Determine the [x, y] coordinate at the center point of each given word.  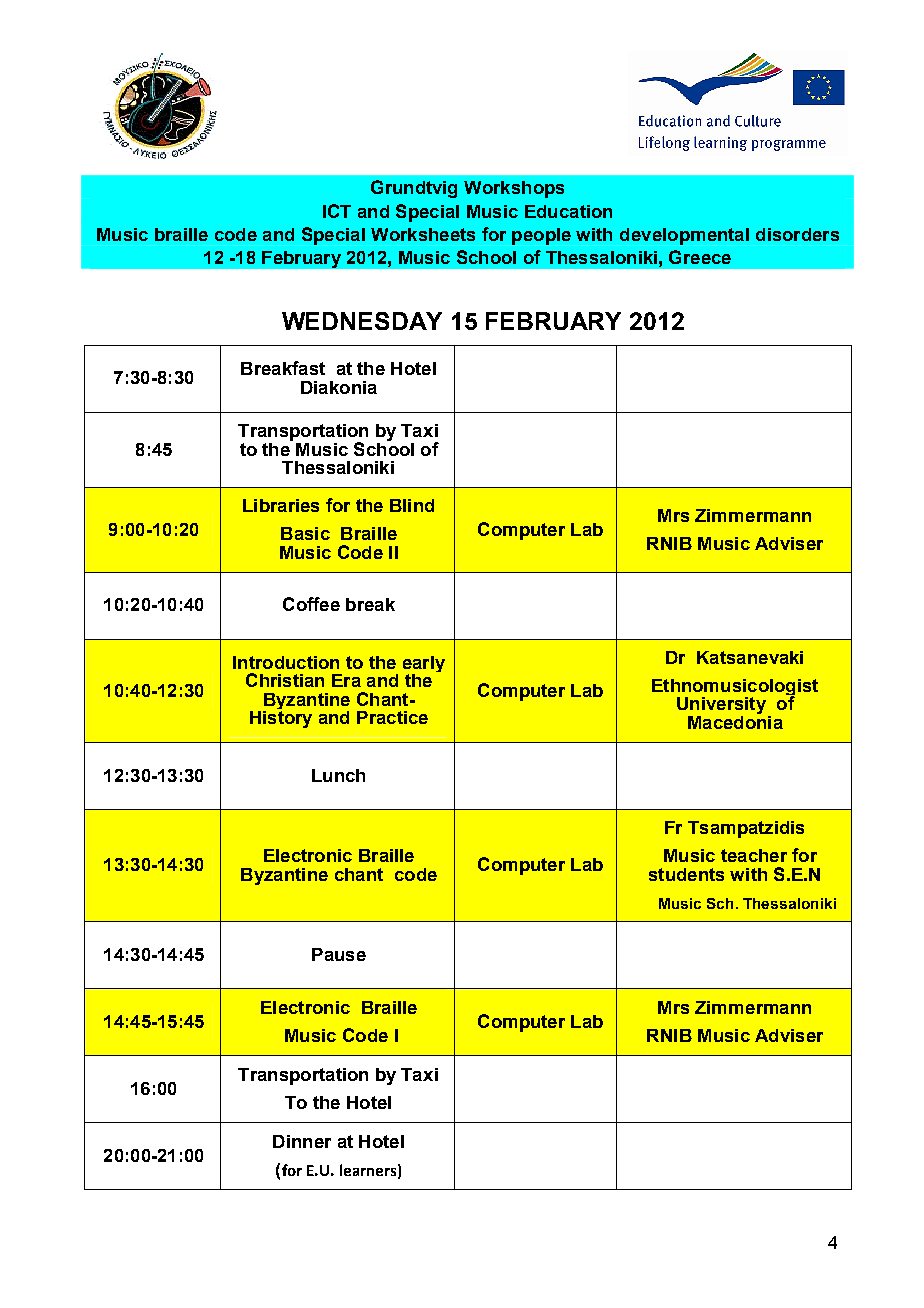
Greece [700, 257]
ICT [337, 211]
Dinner [302, 1141]
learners [368, 1170]
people [541, 236]
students [686, 874]
